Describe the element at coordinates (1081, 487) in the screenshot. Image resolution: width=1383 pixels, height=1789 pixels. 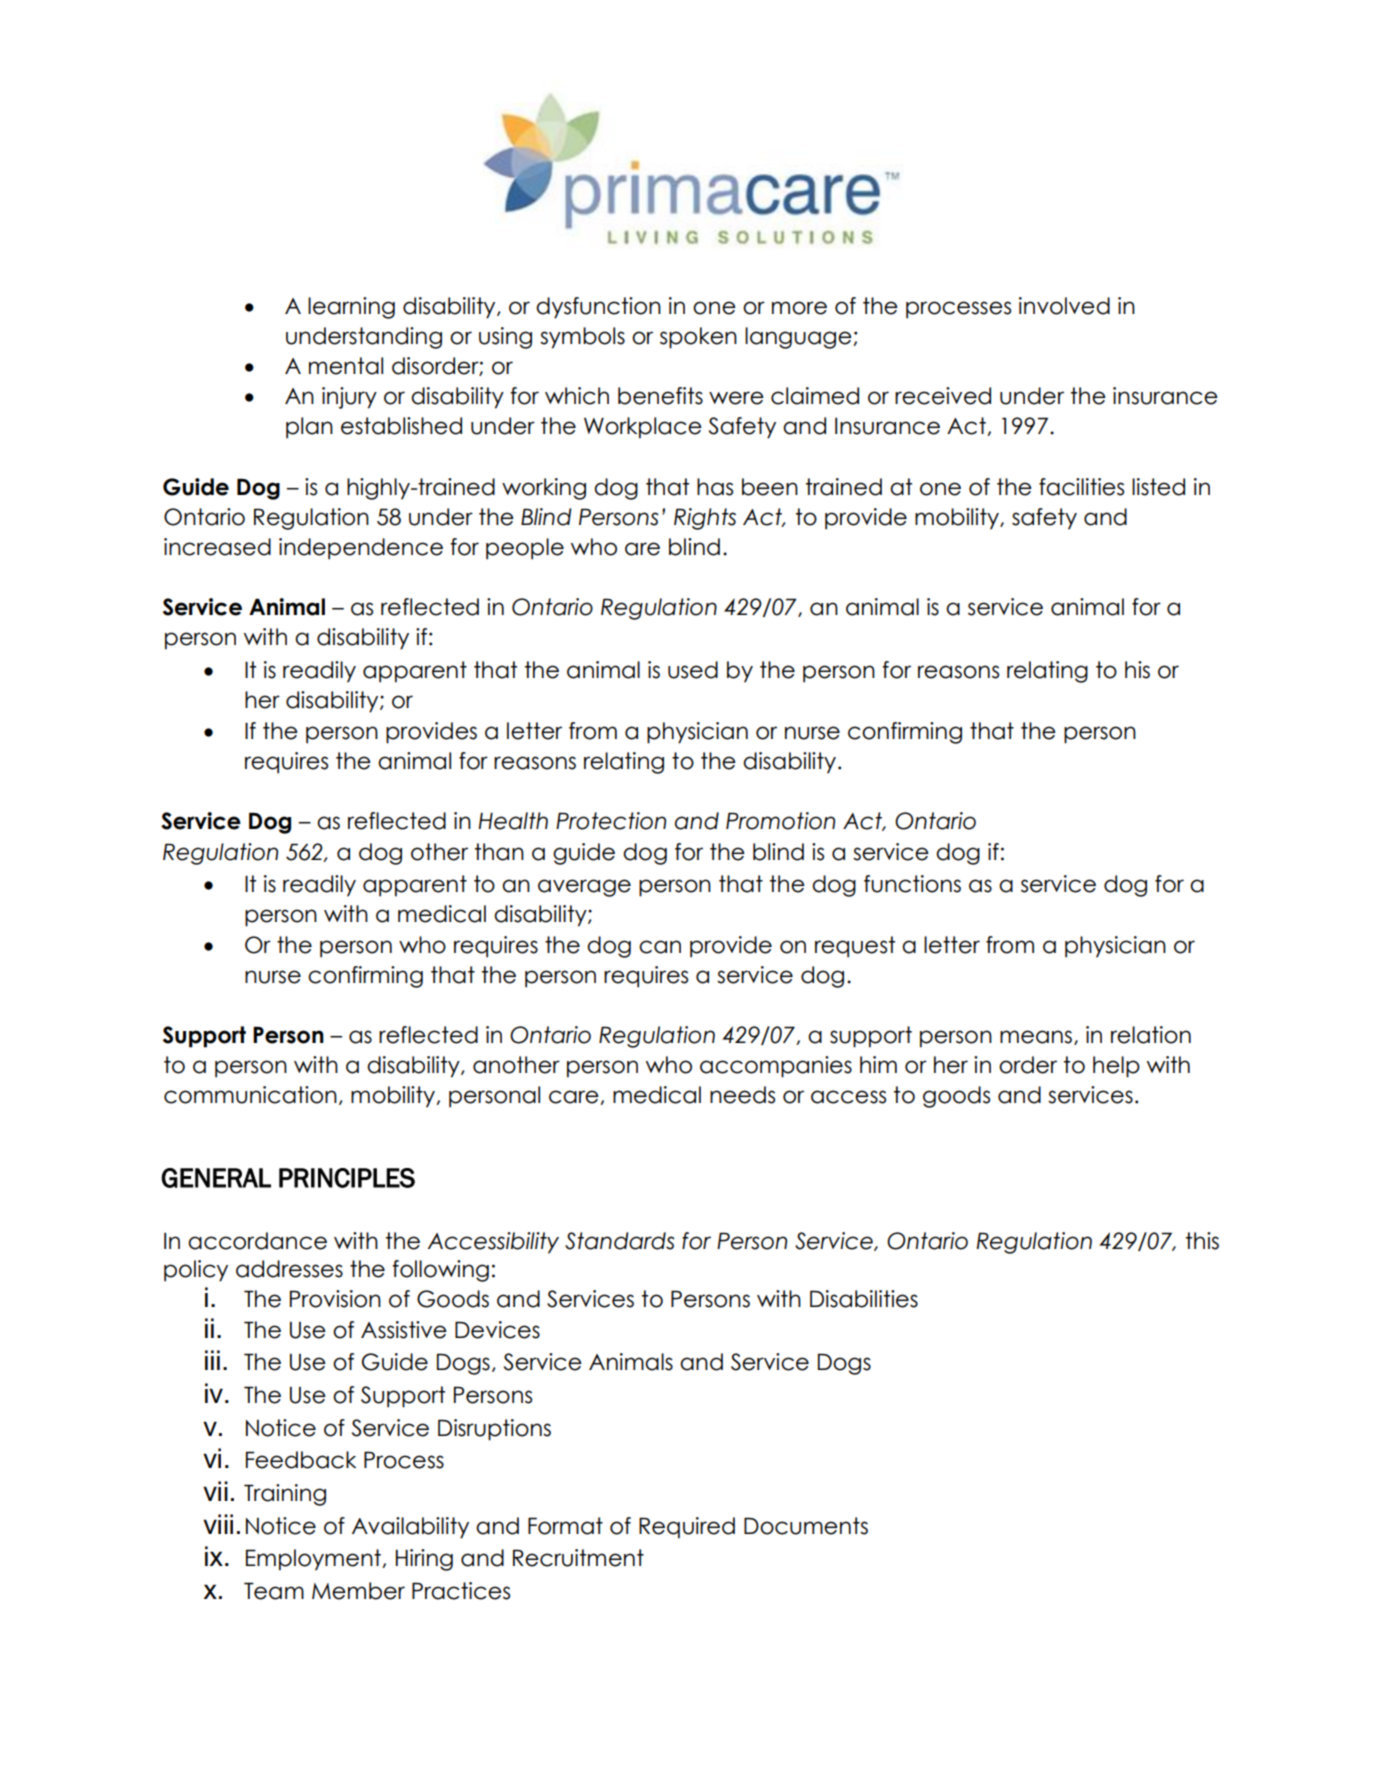
I see `facilities` at that location.
